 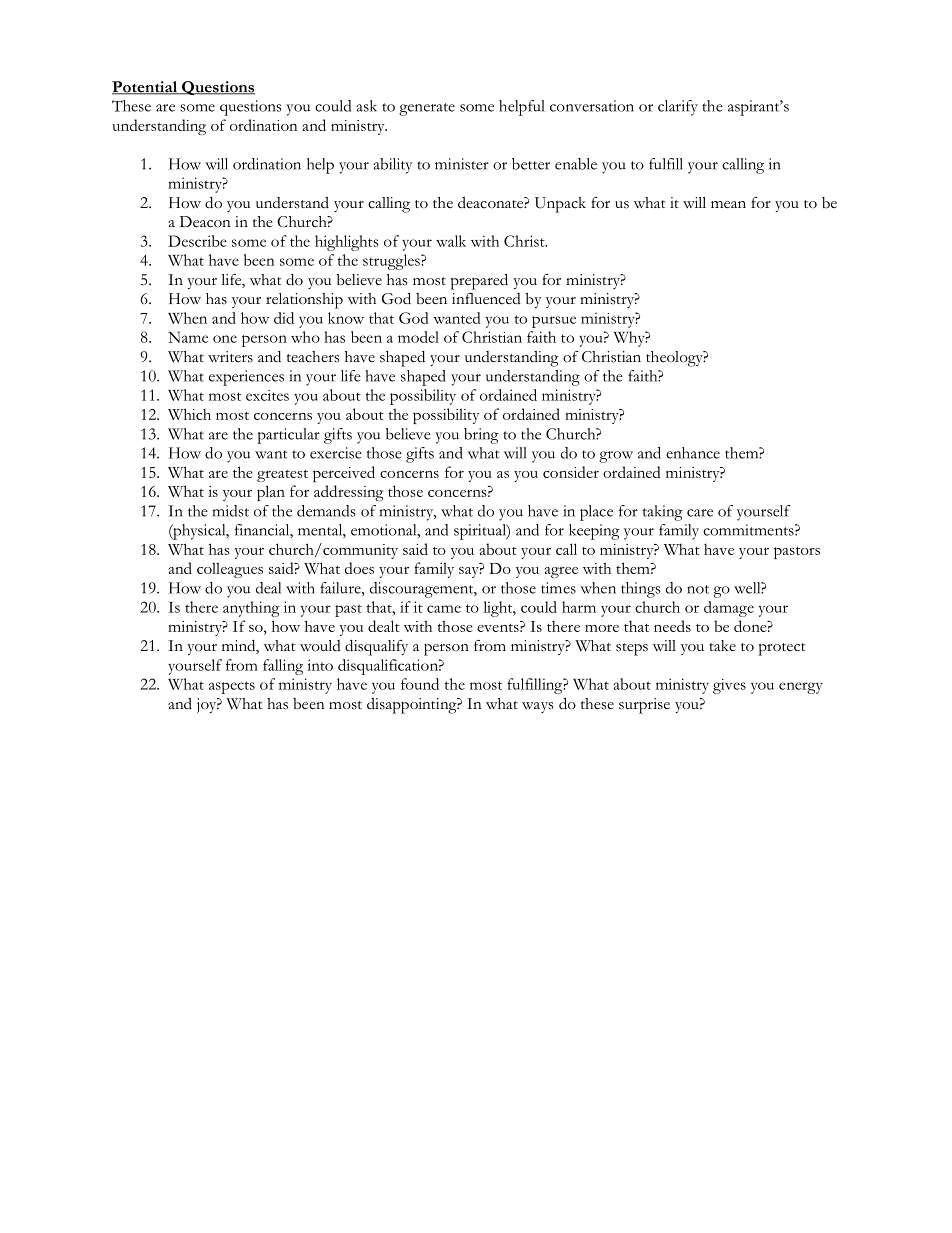 I want to click on bring, so click(x=481, y=436).
